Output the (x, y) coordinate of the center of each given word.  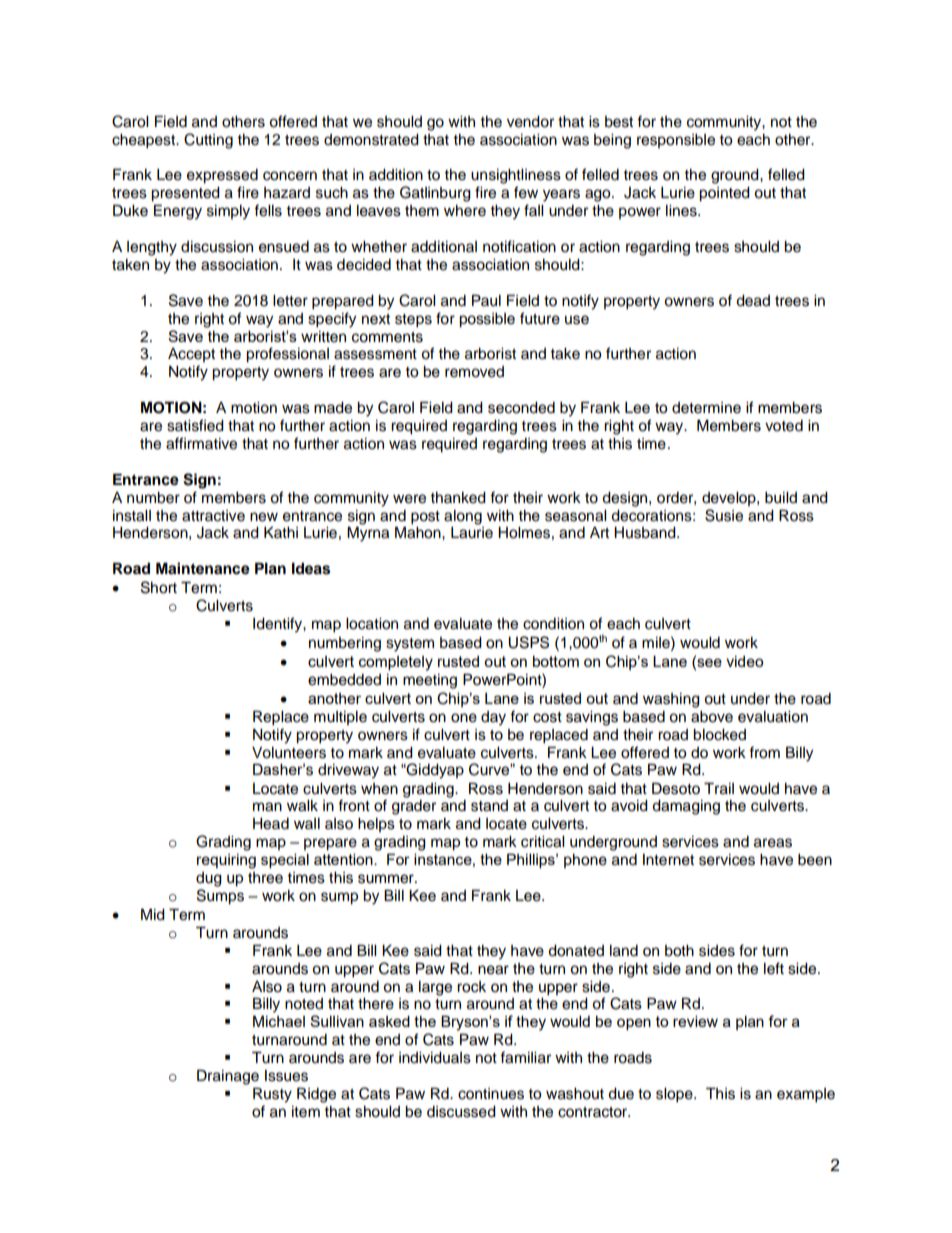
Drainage (228, 1077)
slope (675, 1095)
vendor (530, 122)
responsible (676, 141)
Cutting (208, 141)
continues (491, 1094)
